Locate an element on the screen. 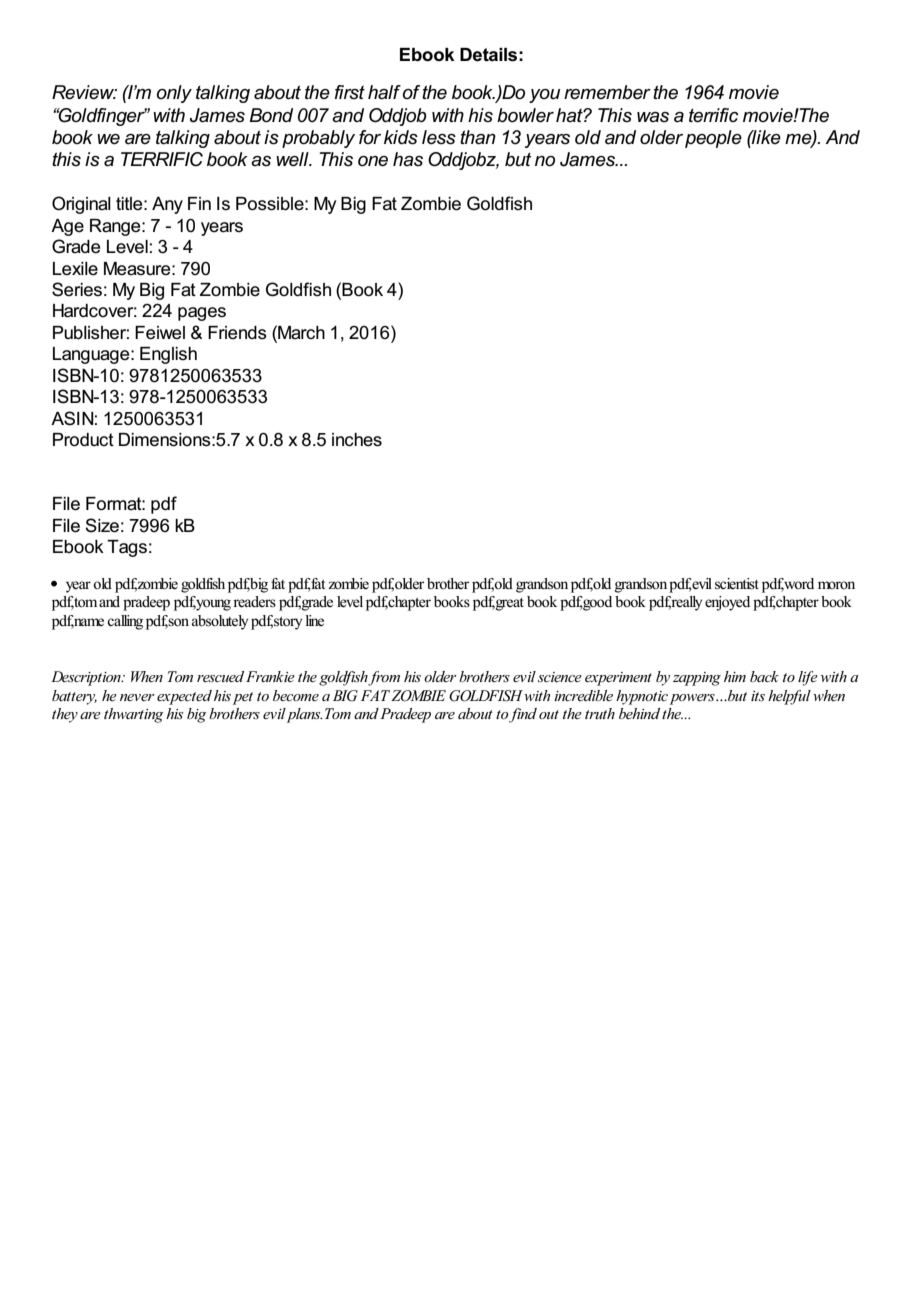 The height and width of the screenshot is (1308, 924). people is located at coordinates (713, 139).
